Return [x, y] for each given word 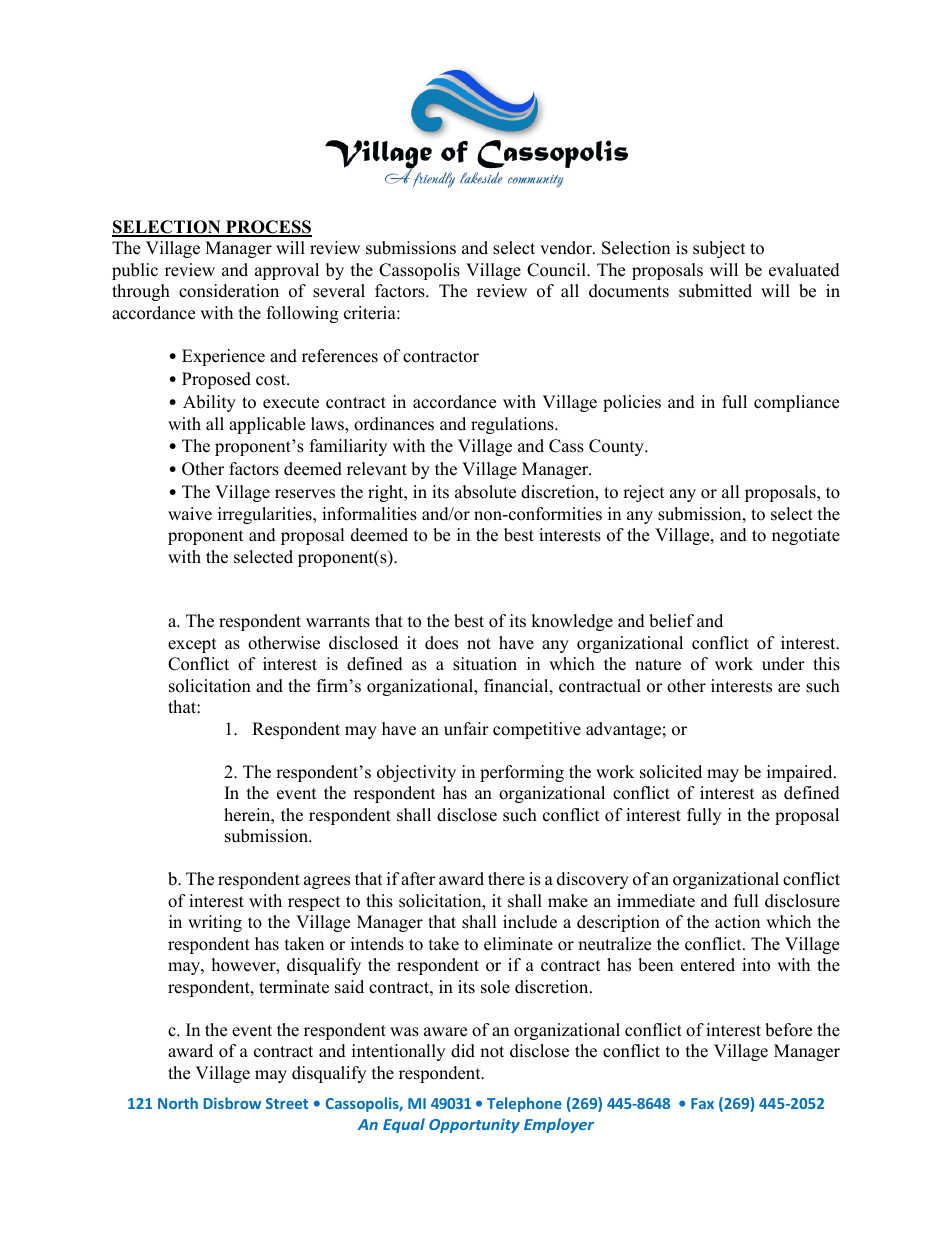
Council [557, 270]
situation [485, 664]
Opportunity [474, 1125]
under [783, 664]
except [192, 645]
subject [719, 249]
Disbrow [232, 1103]
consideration [229, 291]
